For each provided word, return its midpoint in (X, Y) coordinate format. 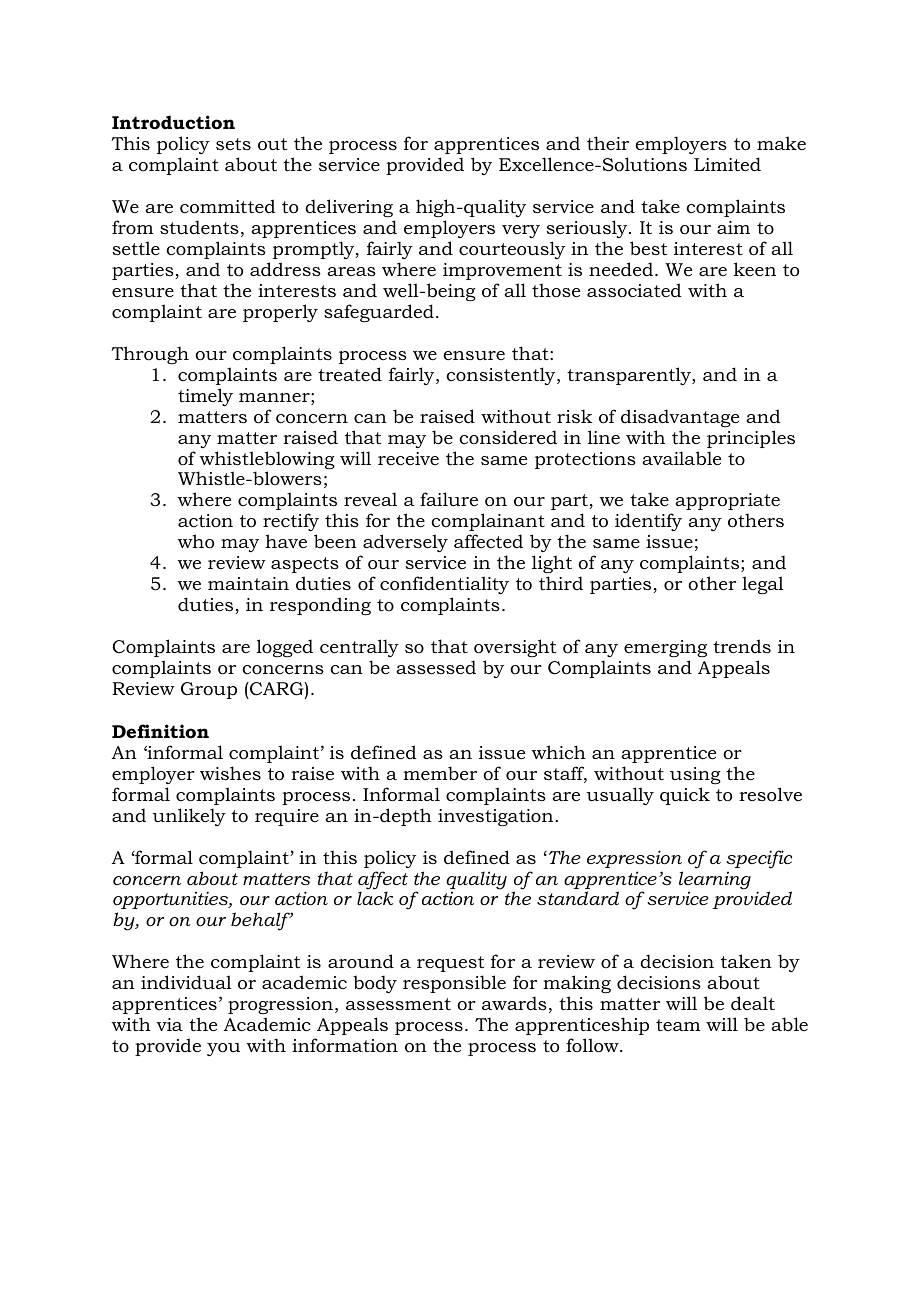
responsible (454, 984)
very (521, 231)
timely (205, 397)
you (223, 1049)
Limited (727, 164)
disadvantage (680, 418)
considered (508, 437)
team (678, 1025)
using (695, 775)
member (440, 773)
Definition (160, 731)
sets (233, 144)
